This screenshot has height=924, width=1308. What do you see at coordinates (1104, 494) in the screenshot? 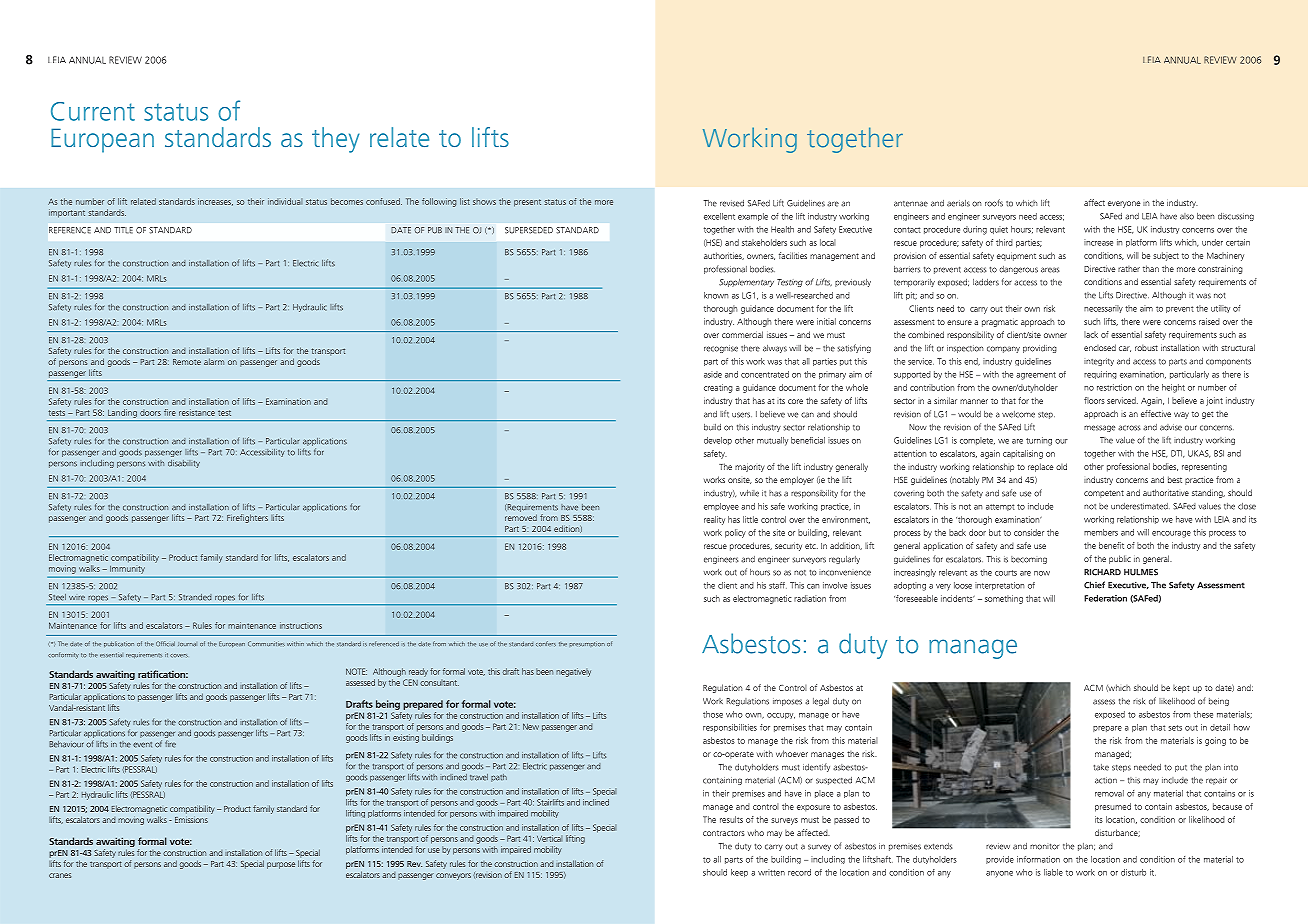
I see `competent` at bounding box center [1104, 494].
